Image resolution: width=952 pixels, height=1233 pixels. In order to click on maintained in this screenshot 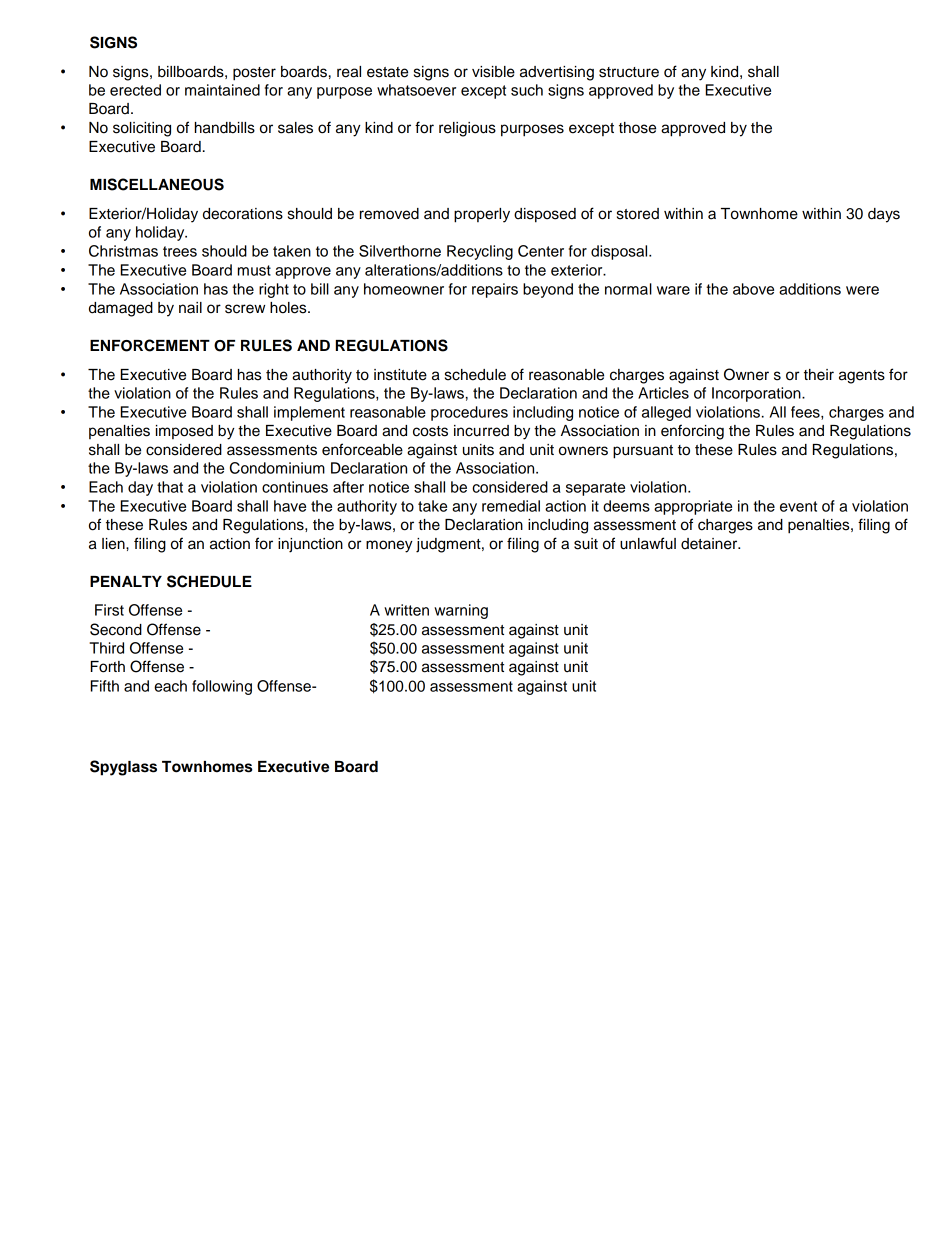, I will do `click(222, 90)`.
